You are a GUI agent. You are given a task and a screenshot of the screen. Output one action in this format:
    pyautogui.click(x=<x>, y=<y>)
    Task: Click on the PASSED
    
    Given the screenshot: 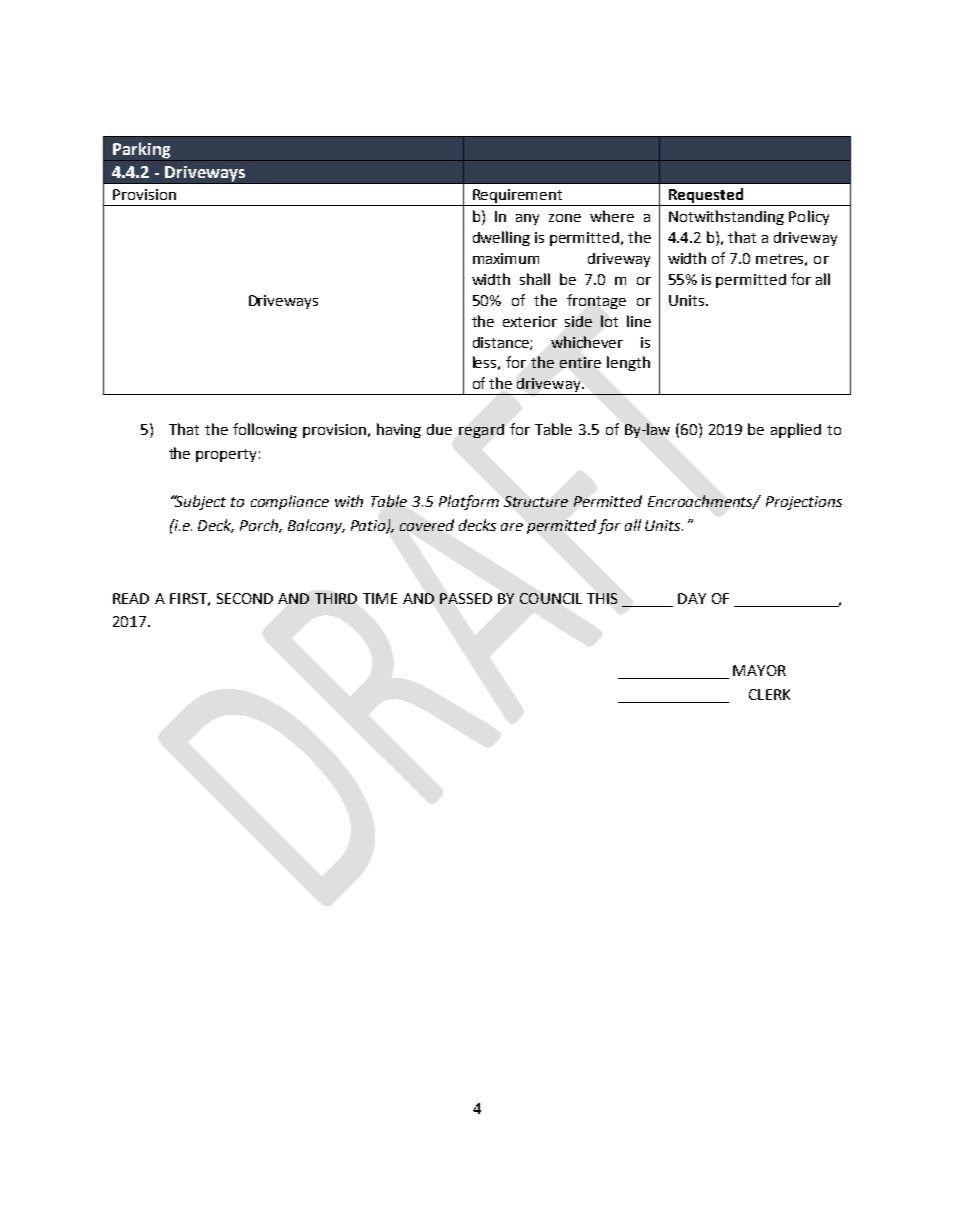 What is the action you would take?
    pyautogui.click(x=466, y=598)
